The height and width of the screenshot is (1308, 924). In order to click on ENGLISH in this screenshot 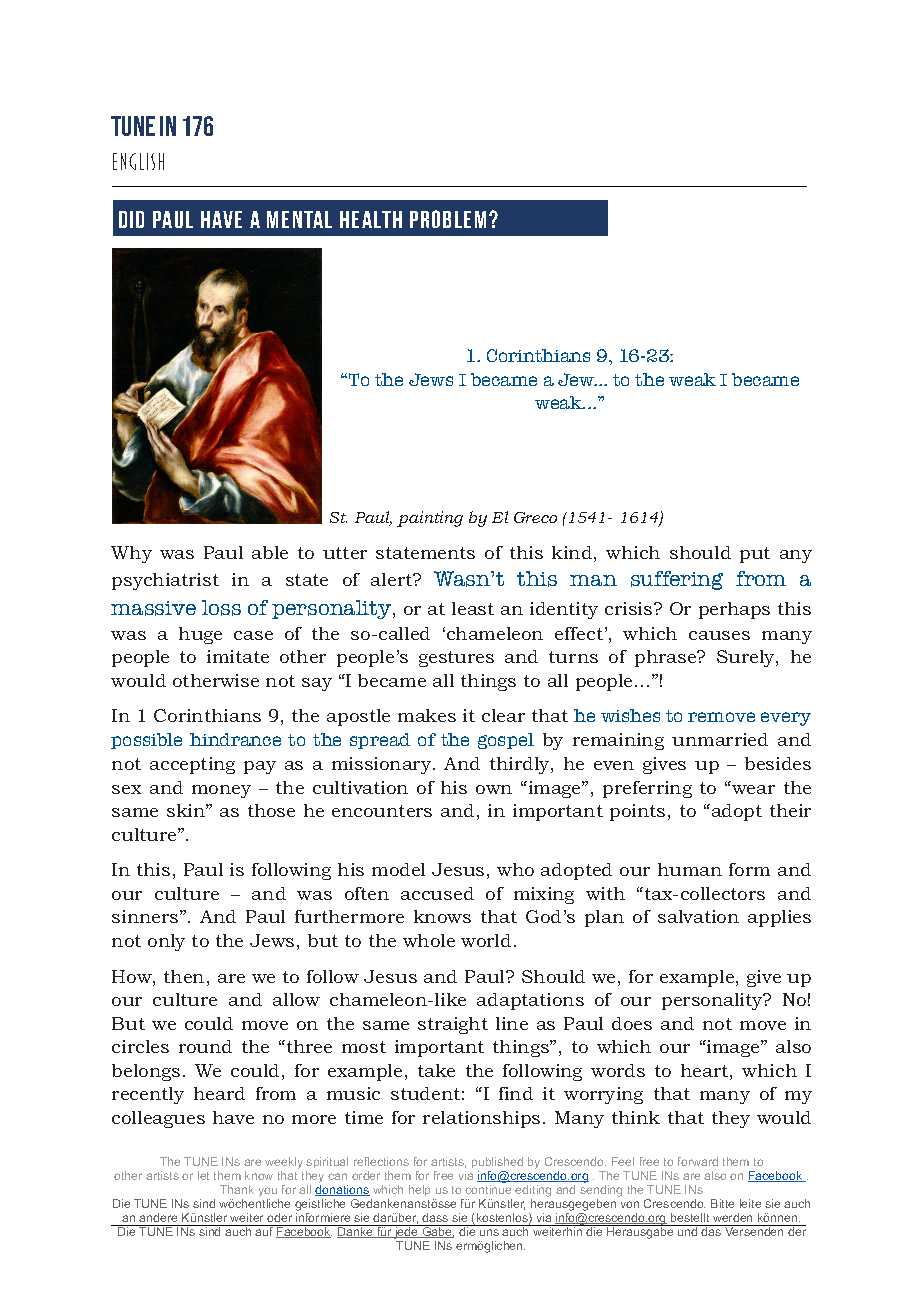, I will do `click(138, 161)`.
